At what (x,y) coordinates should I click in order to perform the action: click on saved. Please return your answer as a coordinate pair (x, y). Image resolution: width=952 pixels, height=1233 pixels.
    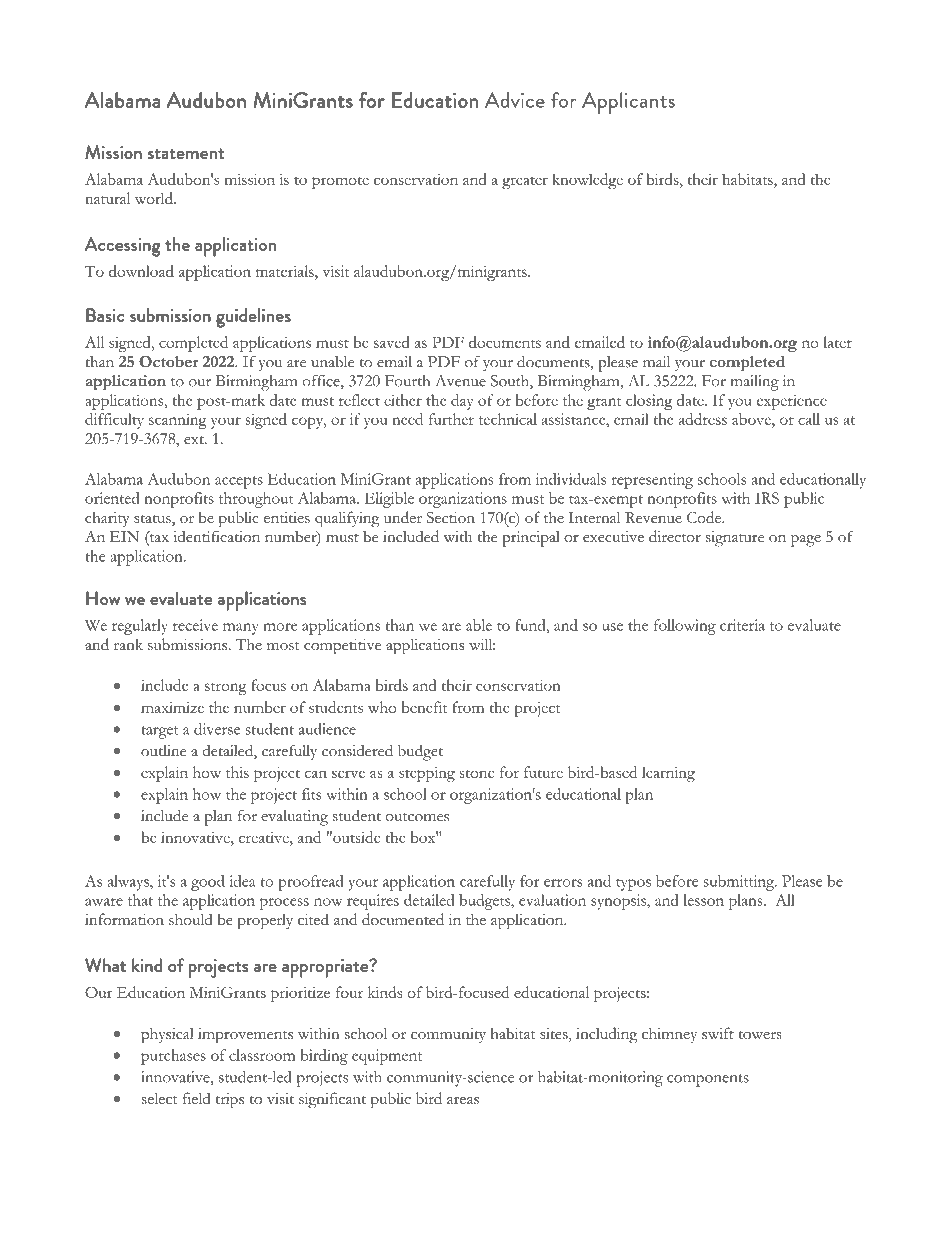
    Looking at the image, I should click on (392, 342).
